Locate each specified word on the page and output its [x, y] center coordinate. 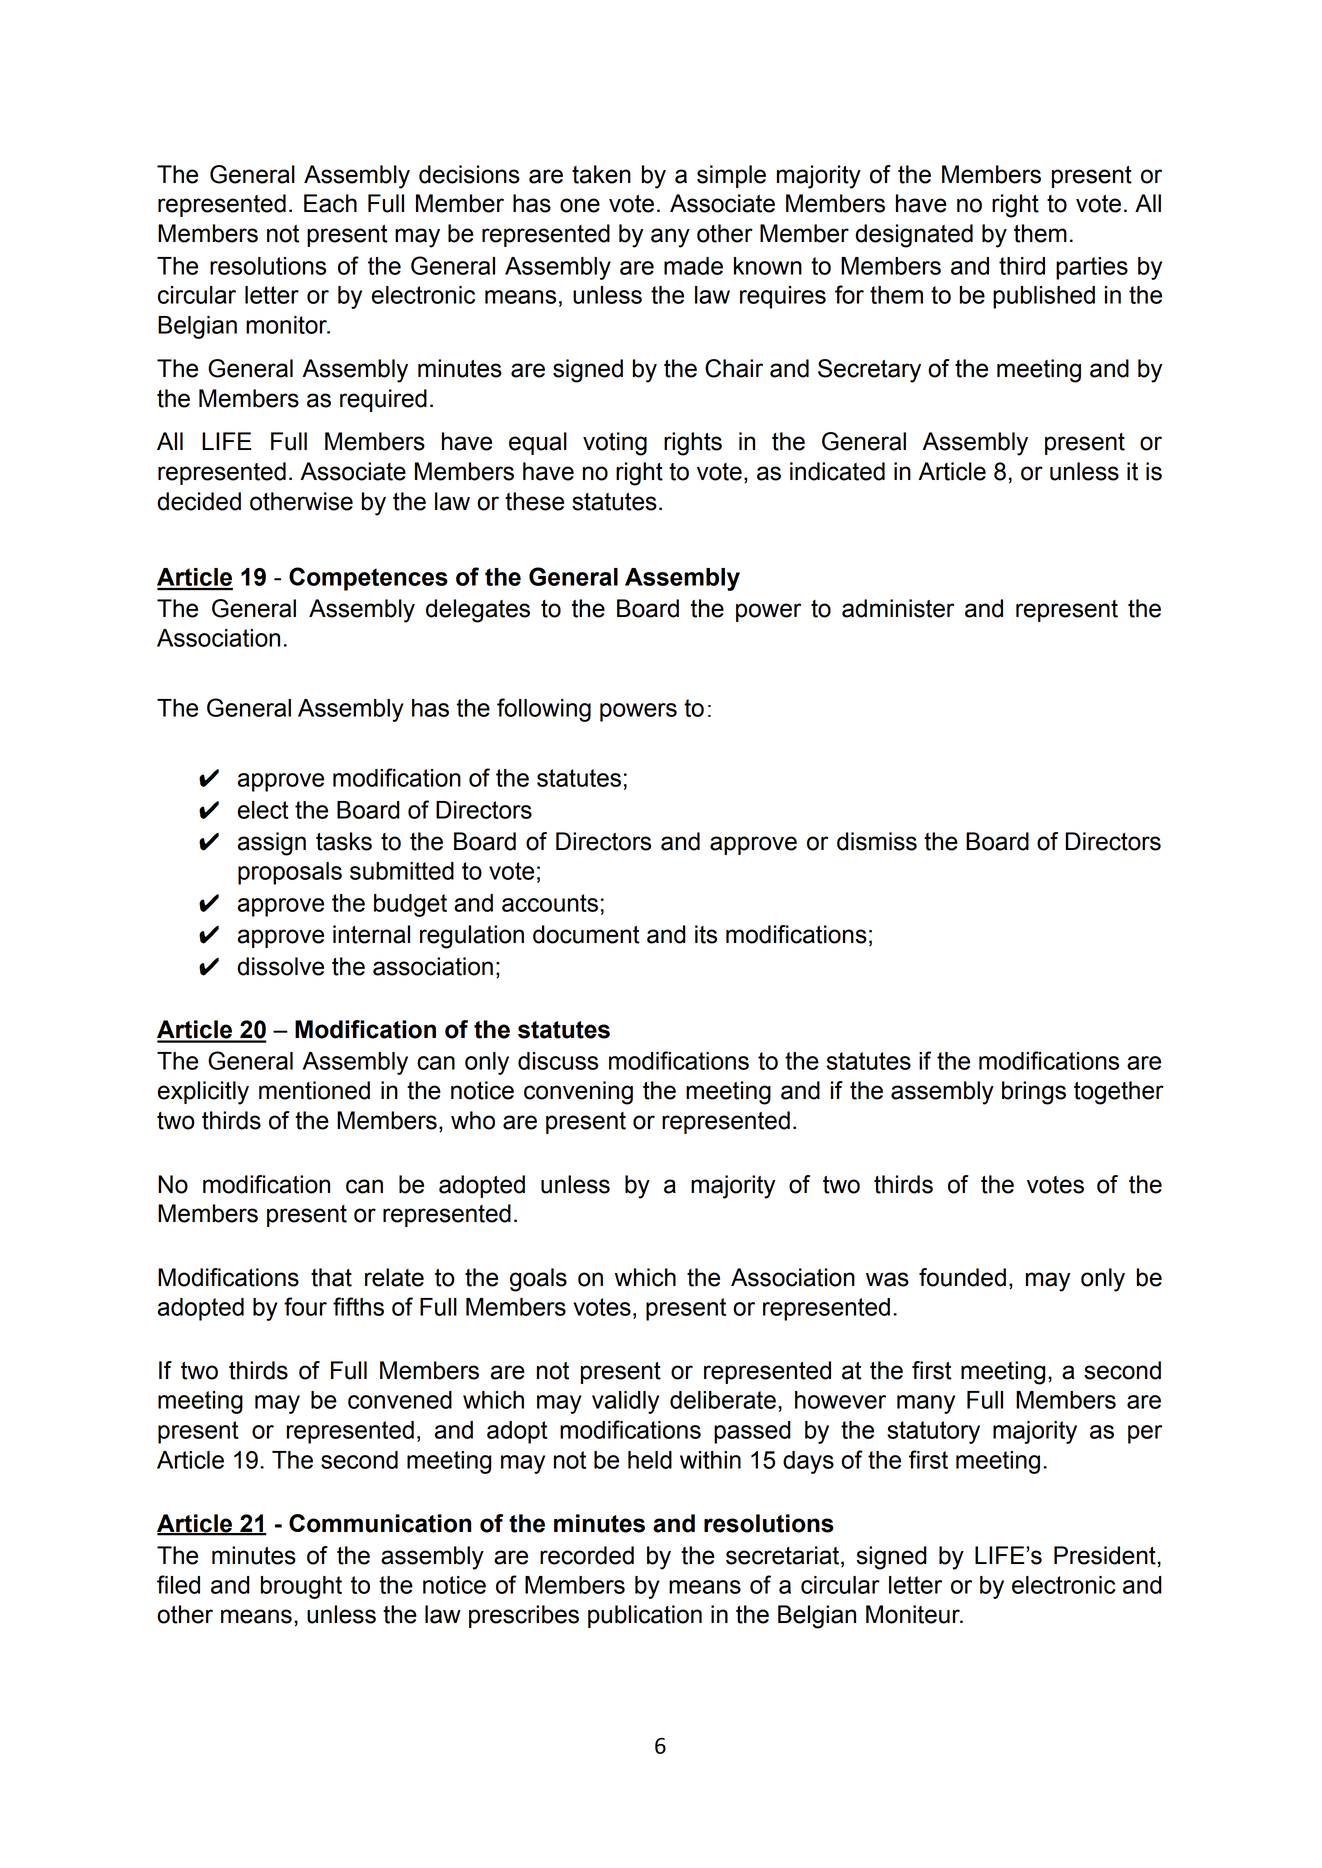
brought [301, 1587]
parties [1092, 268]
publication [645, 1616]
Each [330, 203]
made [693, 266]
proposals [290, 873]
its [706, 934]
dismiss [877, 841]
